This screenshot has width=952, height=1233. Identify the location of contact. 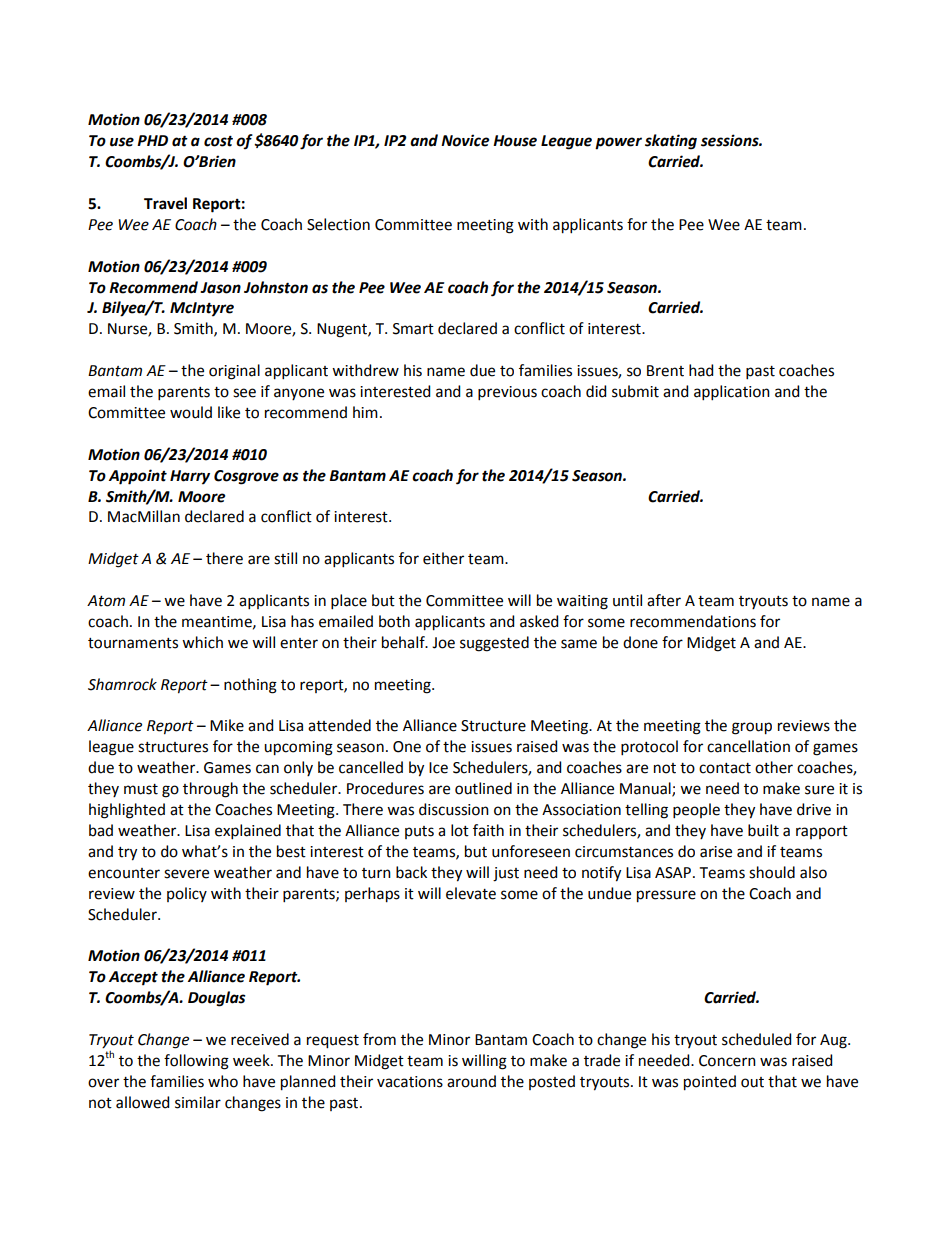
(725, 768).
